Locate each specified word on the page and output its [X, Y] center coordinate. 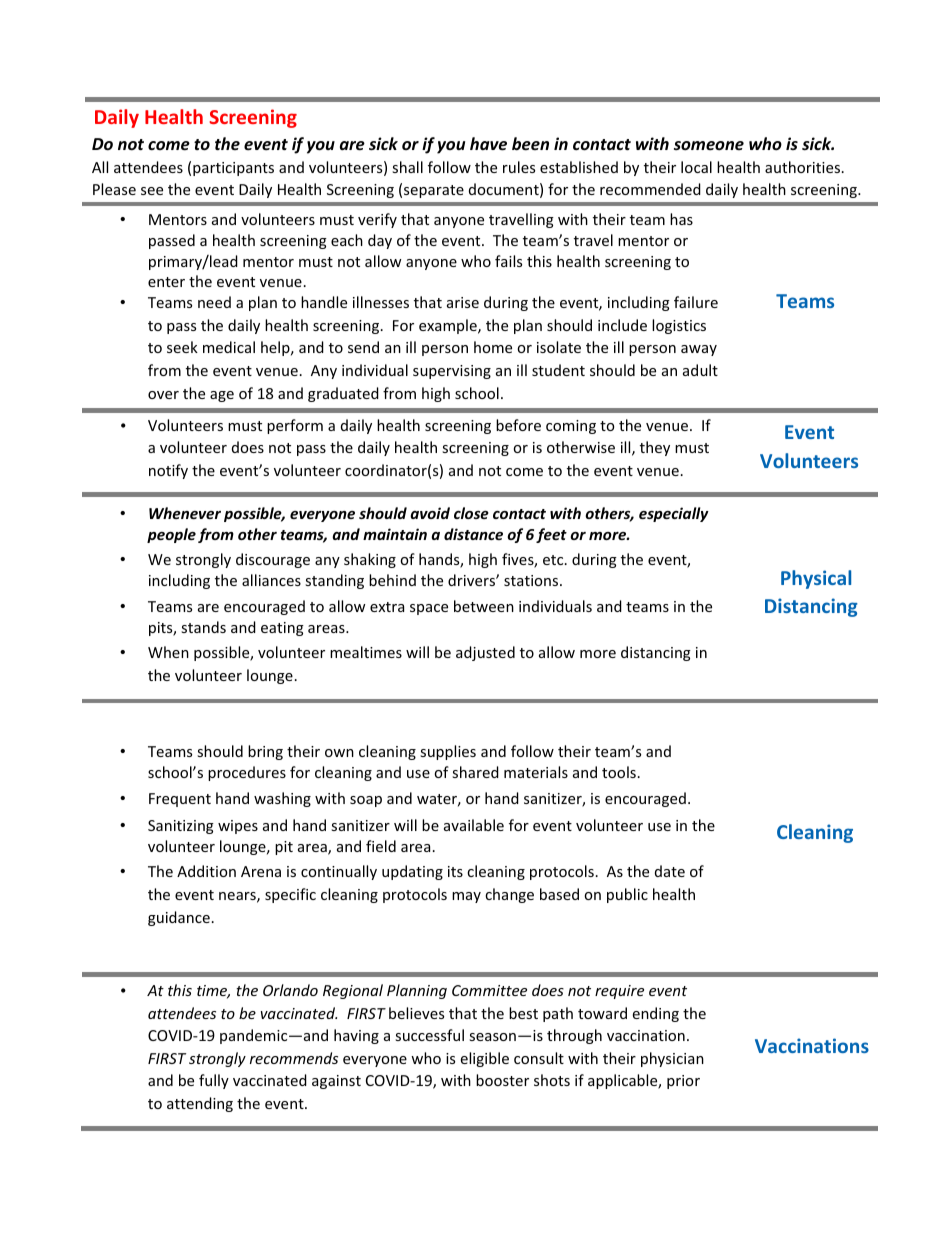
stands [203, 627]
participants [233, 169]
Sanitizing [181, 827]
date [670, 871]
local [696, 167]
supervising [452, 372]
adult [700, 370]
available [474, 825]
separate [434, 191]
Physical [816, 579]
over [163, 395]
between [484, 606]
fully [214, 1081]
